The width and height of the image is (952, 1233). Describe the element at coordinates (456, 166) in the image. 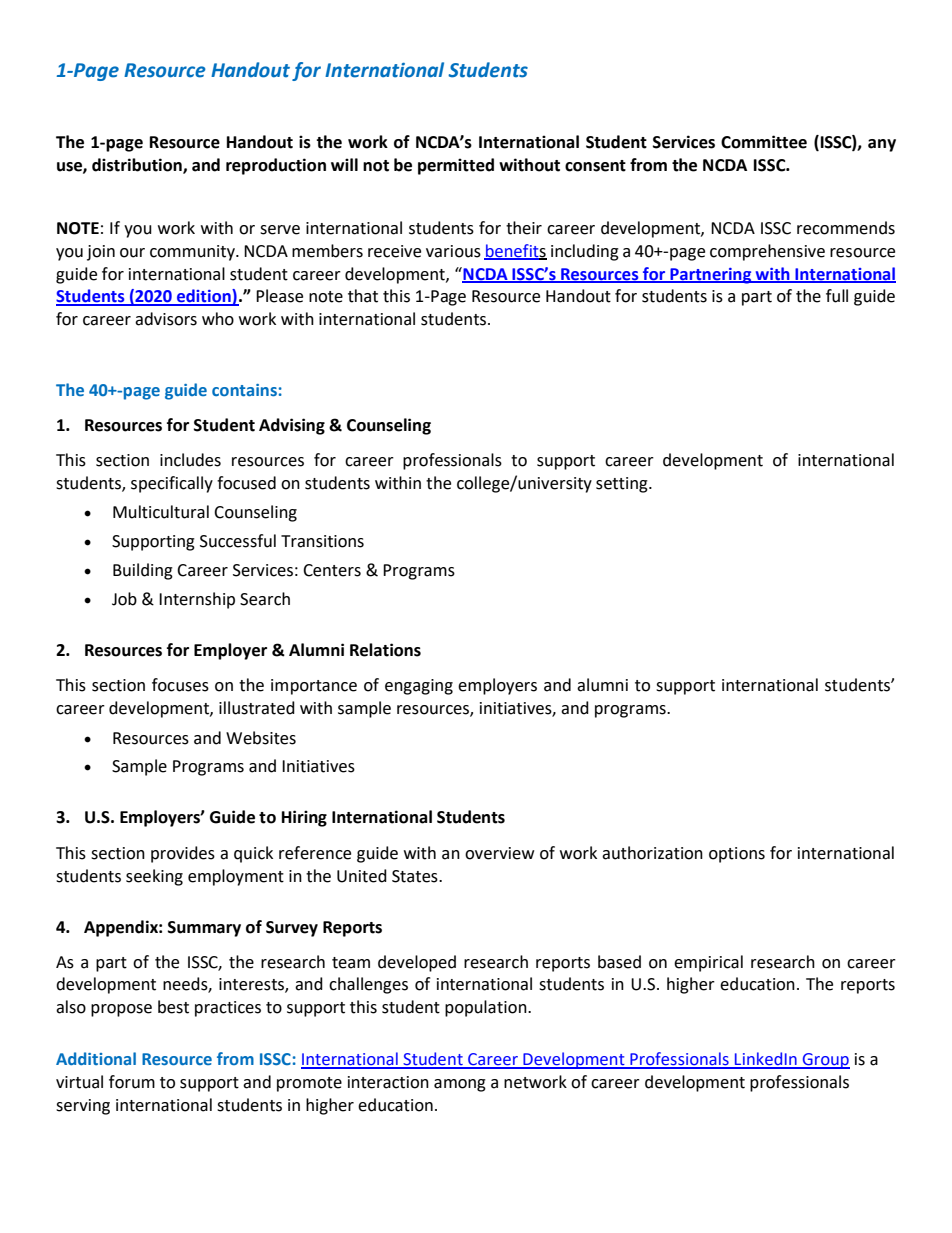

I see `permitted` at that location.
